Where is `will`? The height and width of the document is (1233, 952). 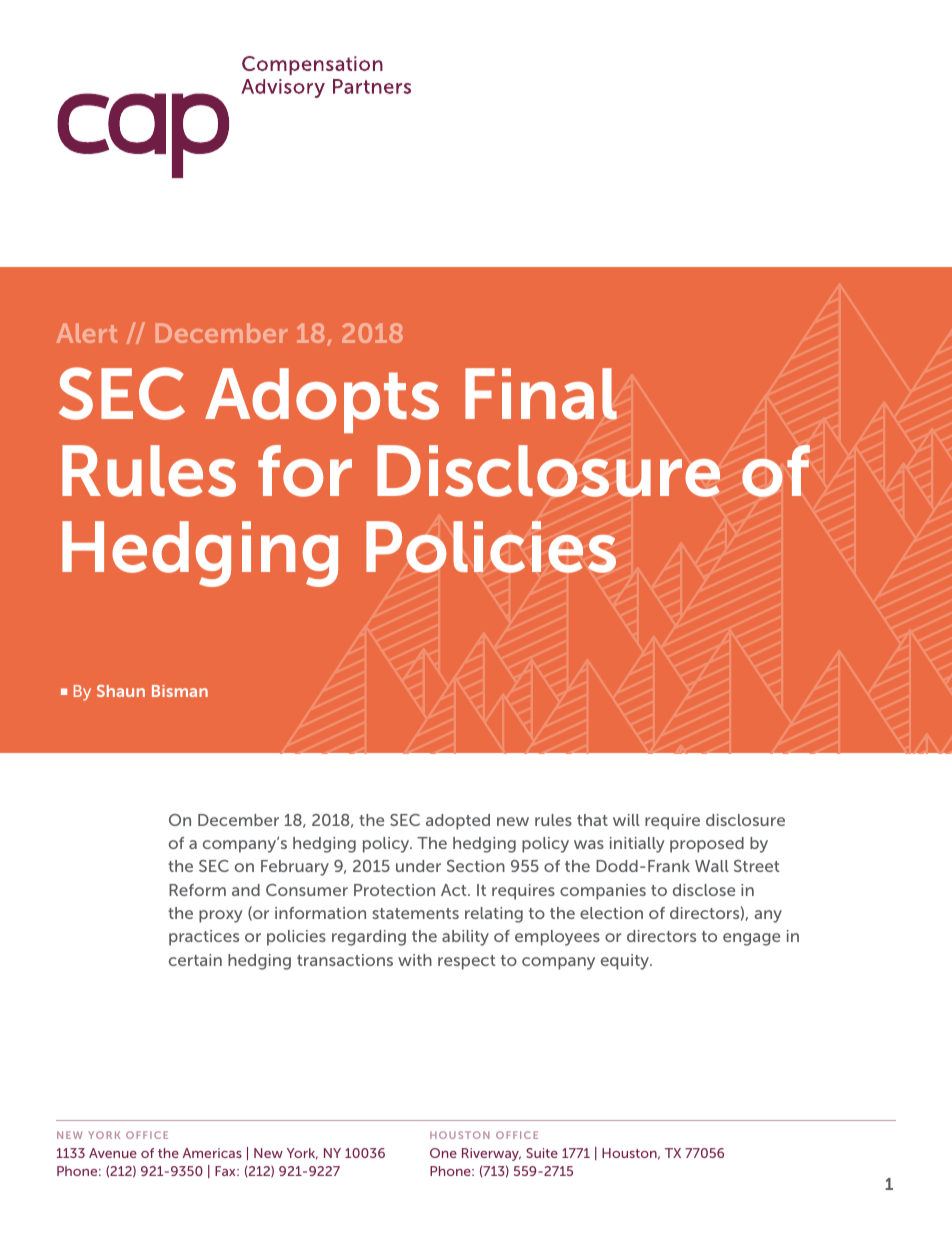
will is located at coordinates (626, 820).
